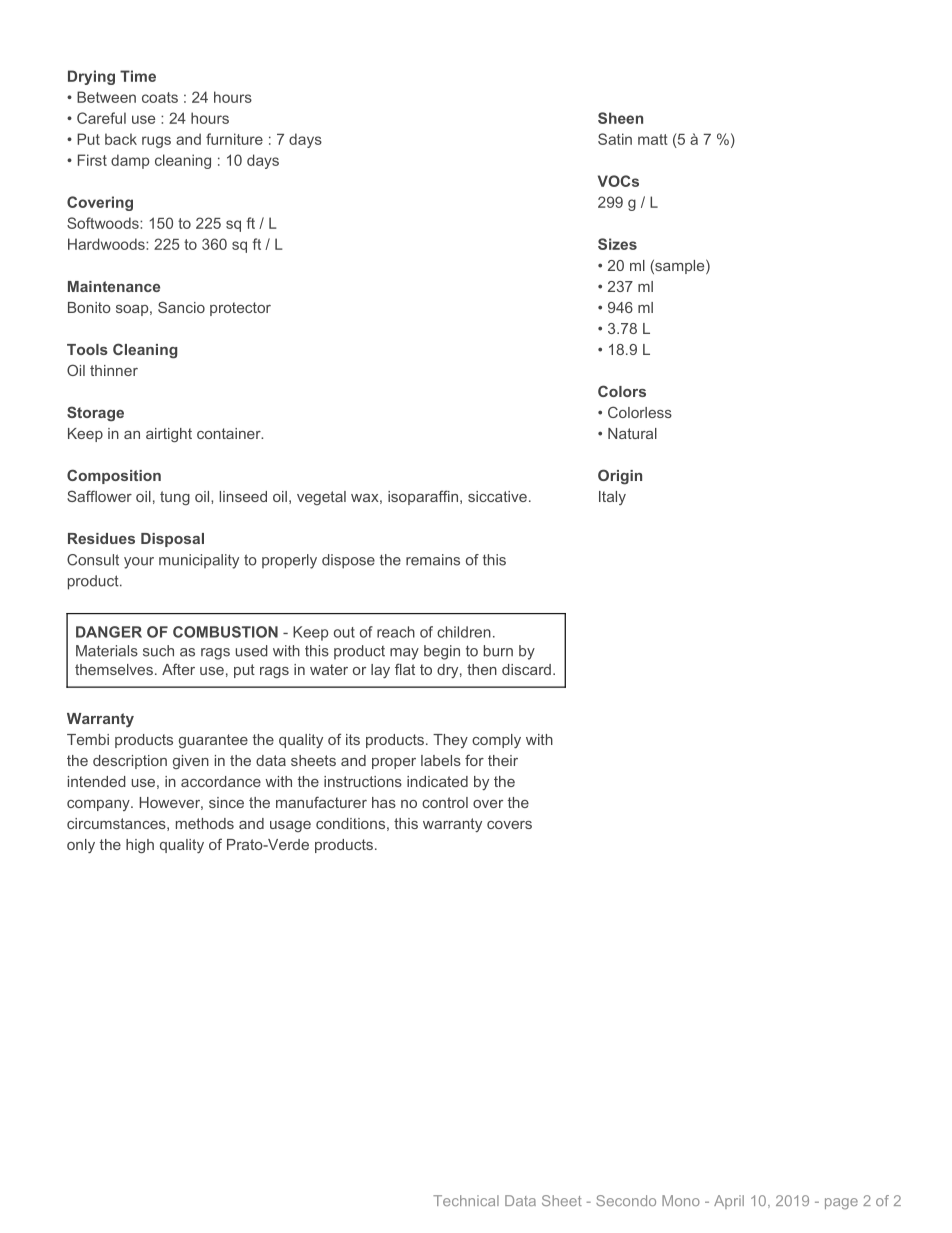  I want to click on matt, so click(653, 139).
